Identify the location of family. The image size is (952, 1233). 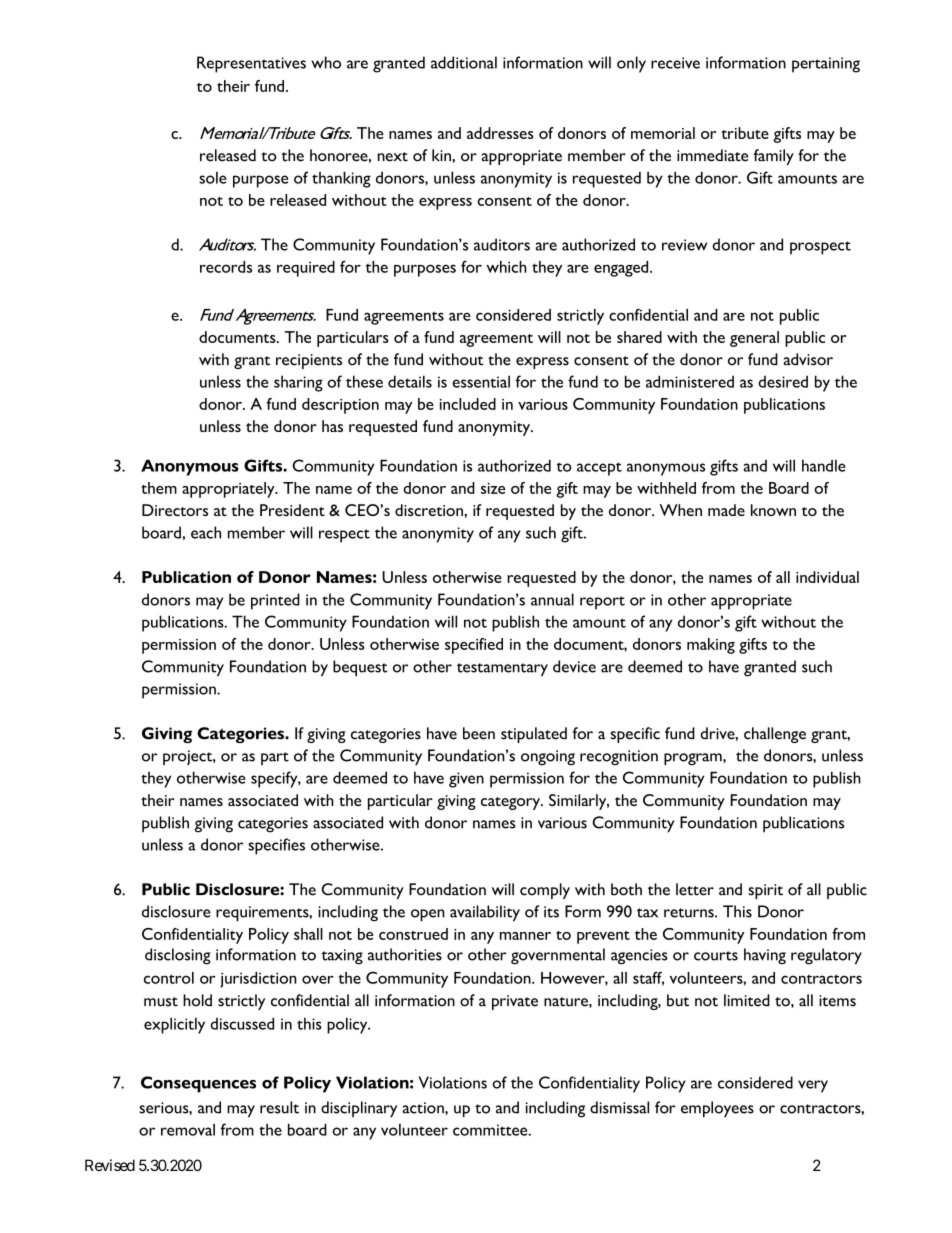
(774, 157).
